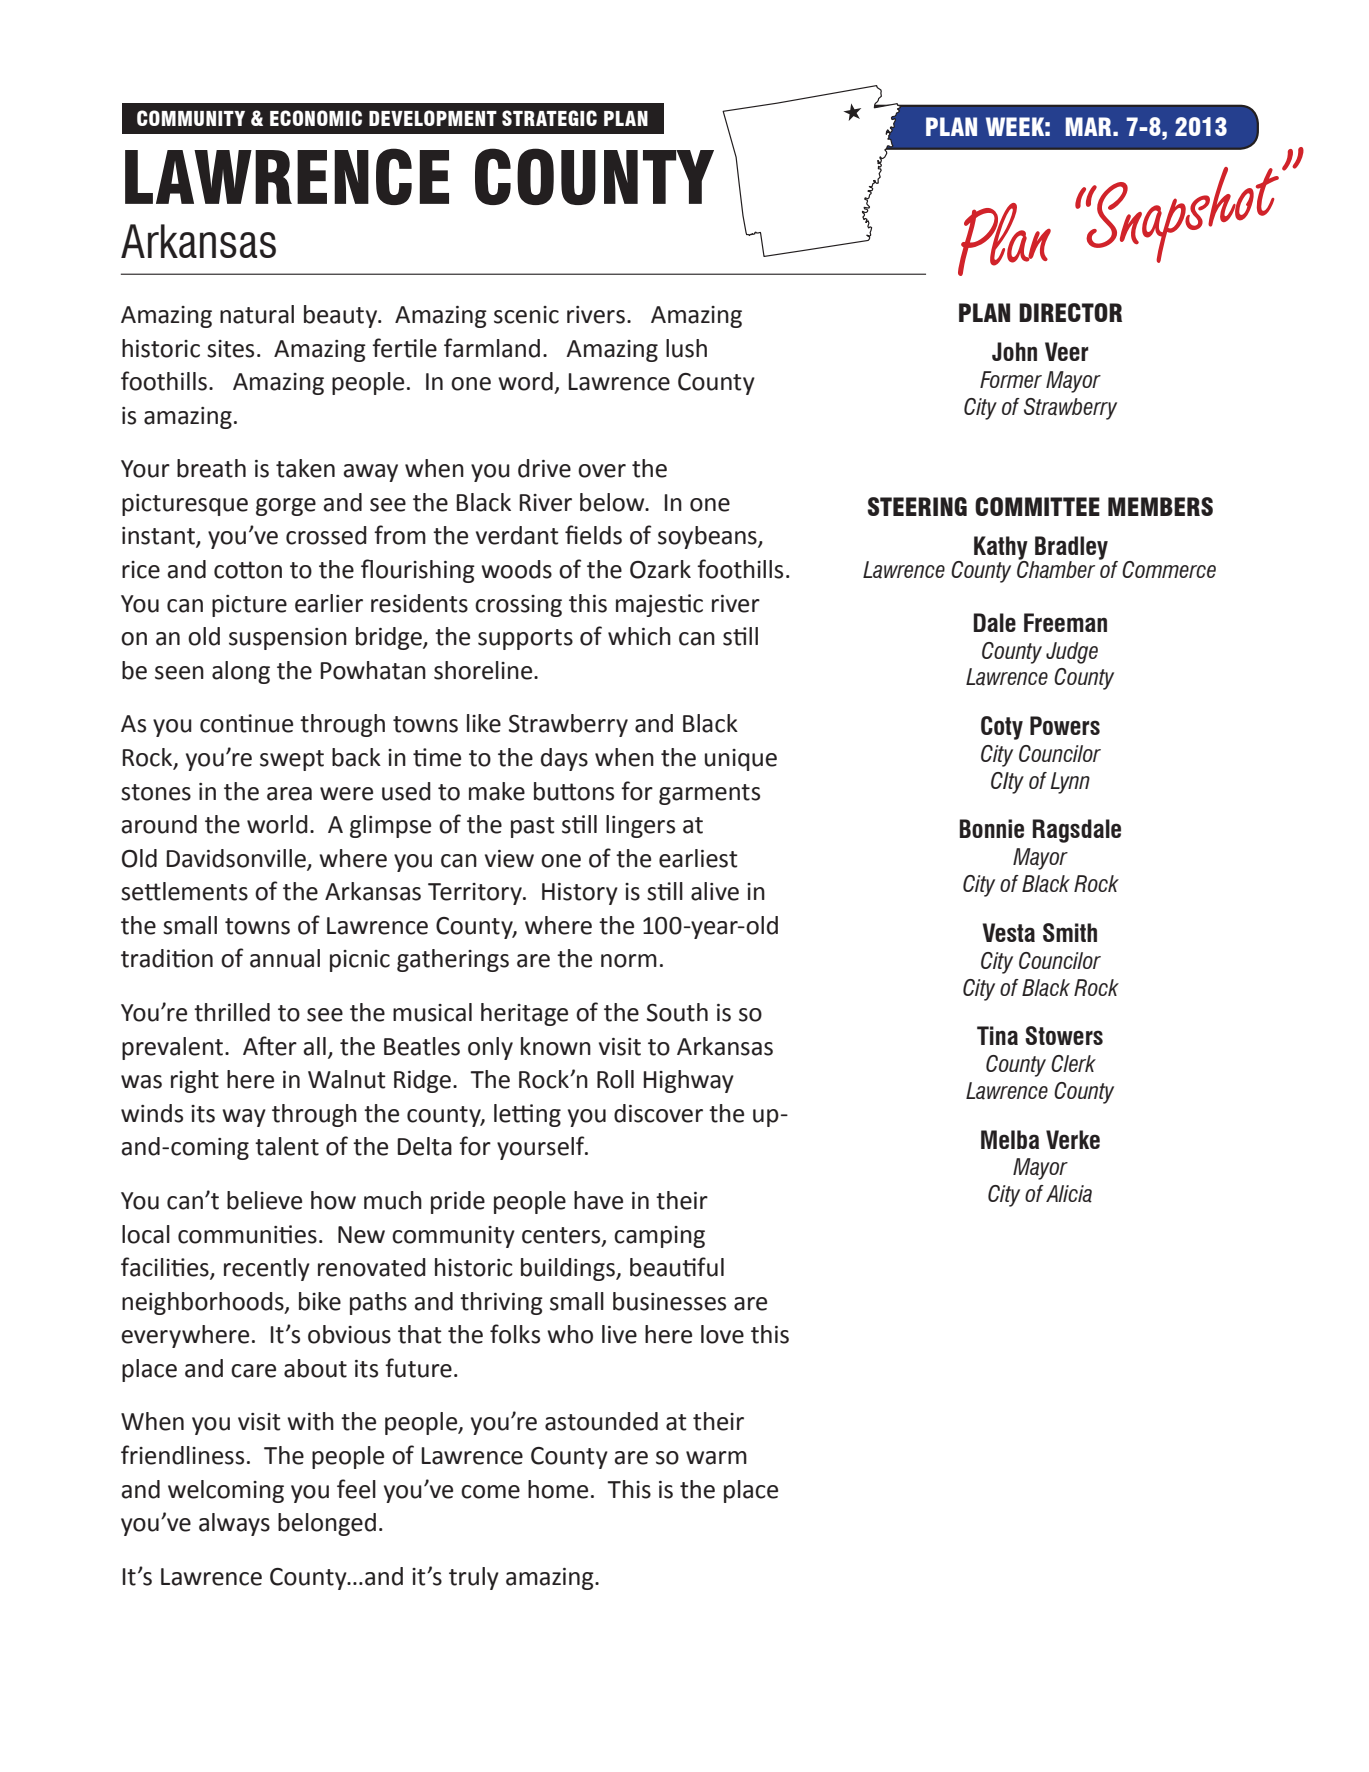 Image resolution: width=1369 pixels, height=1772 pixels. What do you see at coordinates (1069, 1194) in the page?
I see `Alicia` at bounding box center [1069, 1194].
